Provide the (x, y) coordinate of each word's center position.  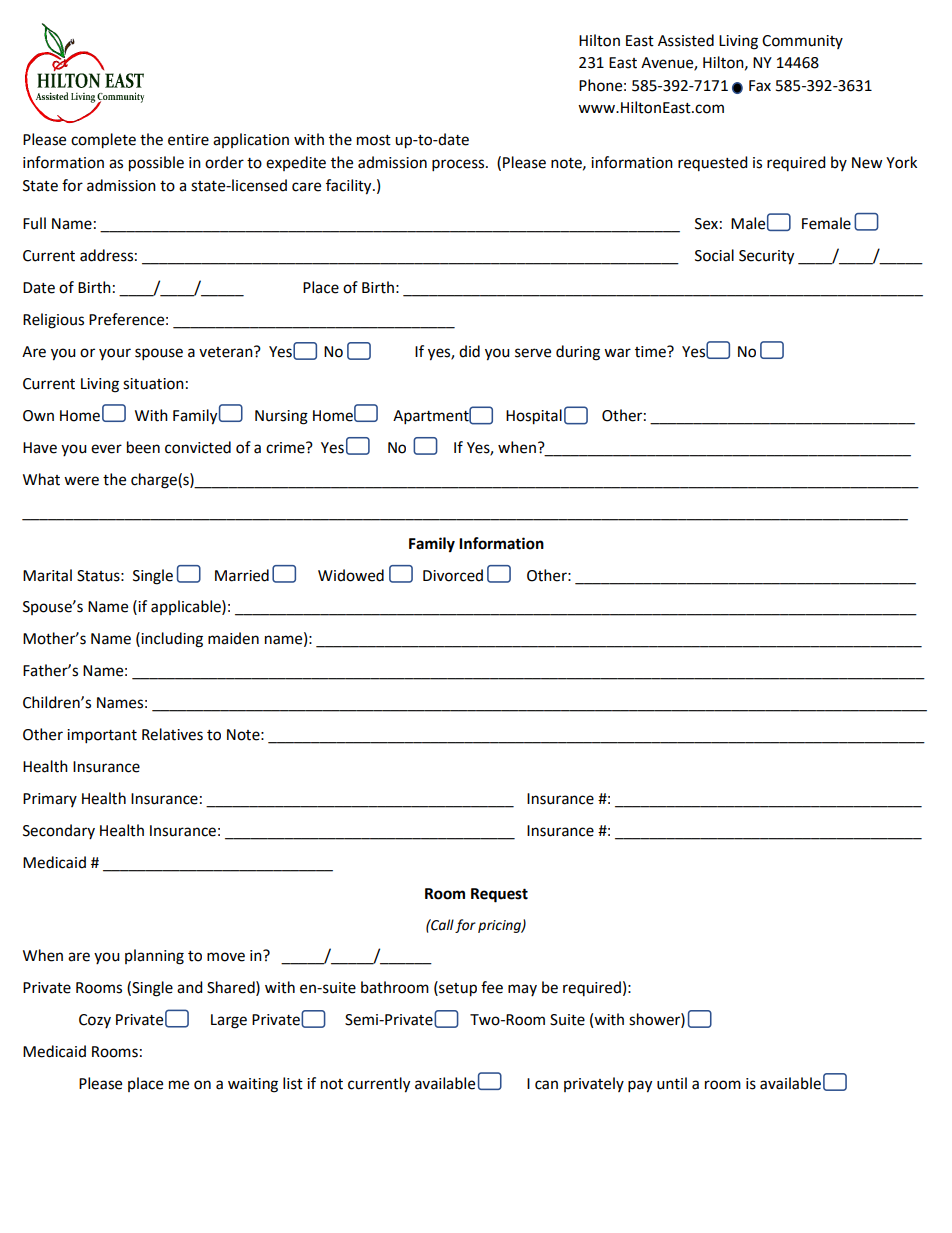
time (651, 352)
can (546, 1085)
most (374, 140)
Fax (760, 86)
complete (103, 141)
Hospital (534, 417)
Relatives (172, 734)
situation (153, 384)
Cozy (95, 1021)
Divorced (453, 575)
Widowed (351, 575)
